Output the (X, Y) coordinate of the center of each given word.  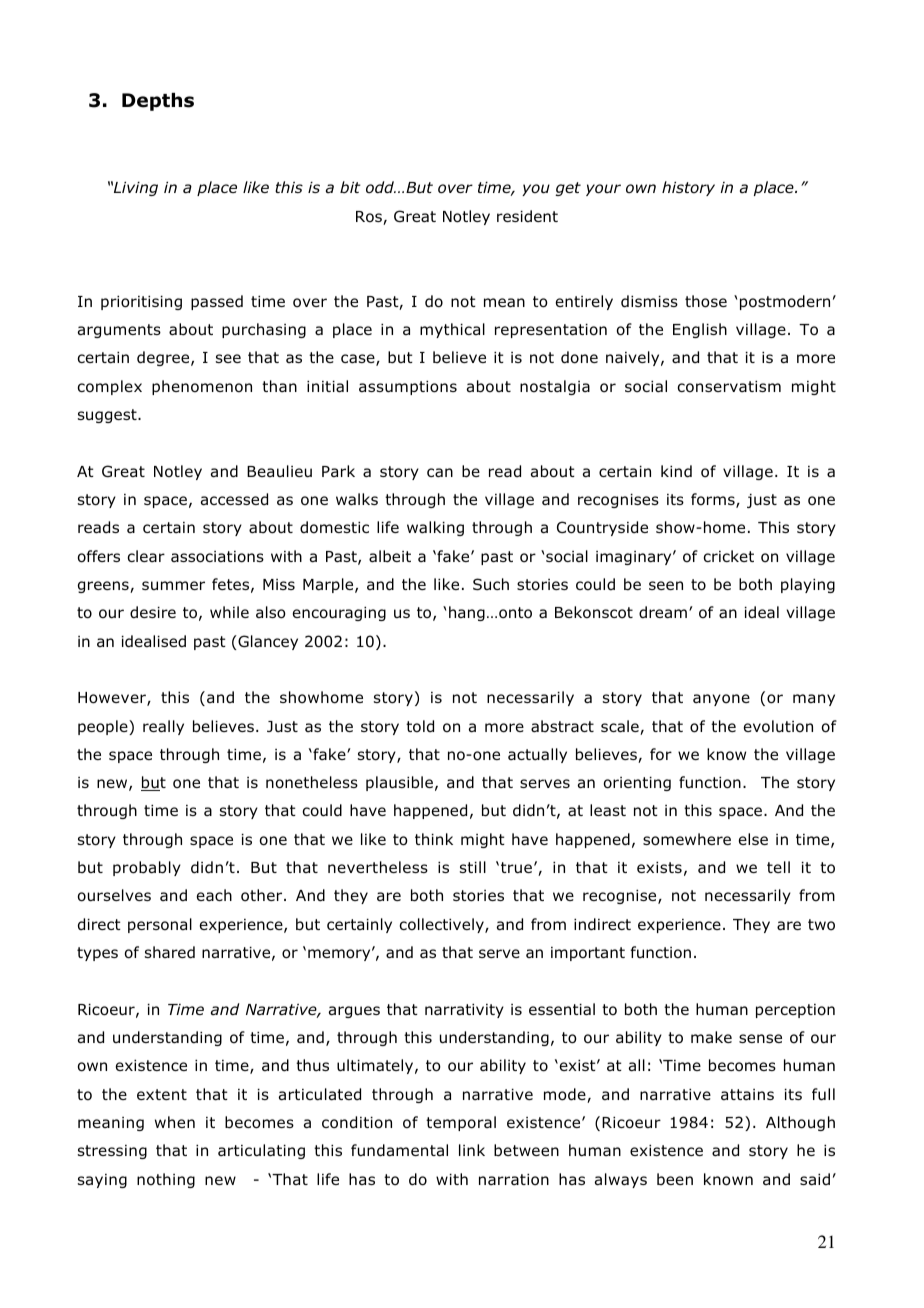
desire (153, 612)
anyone (721, 700)
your (603, 190)
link (472, 1150)
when (175, 1122)
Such (491, 584)
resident (527, 216)
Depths (158, 102)
